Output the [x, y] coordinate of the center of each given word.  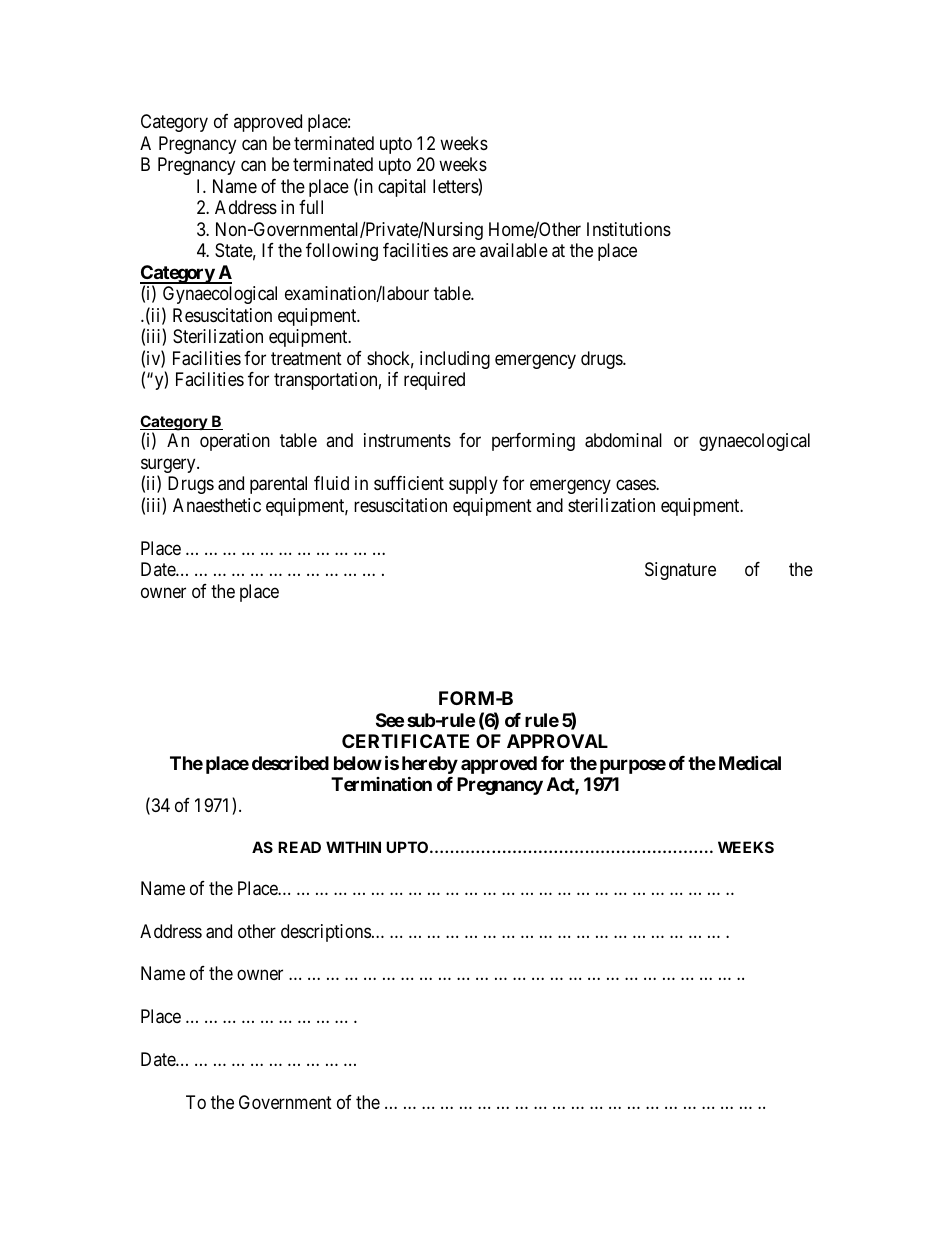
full [311, 207]
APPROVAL [557, 741]
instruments [407, 440]
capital [402, 188]
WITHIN [353, 847]
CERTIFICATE [405, 741]
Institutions [629, 229]
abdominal [623, 440]
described [290, 762]
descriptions [326, 933]
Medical [750, 762]
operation [235, 442]
